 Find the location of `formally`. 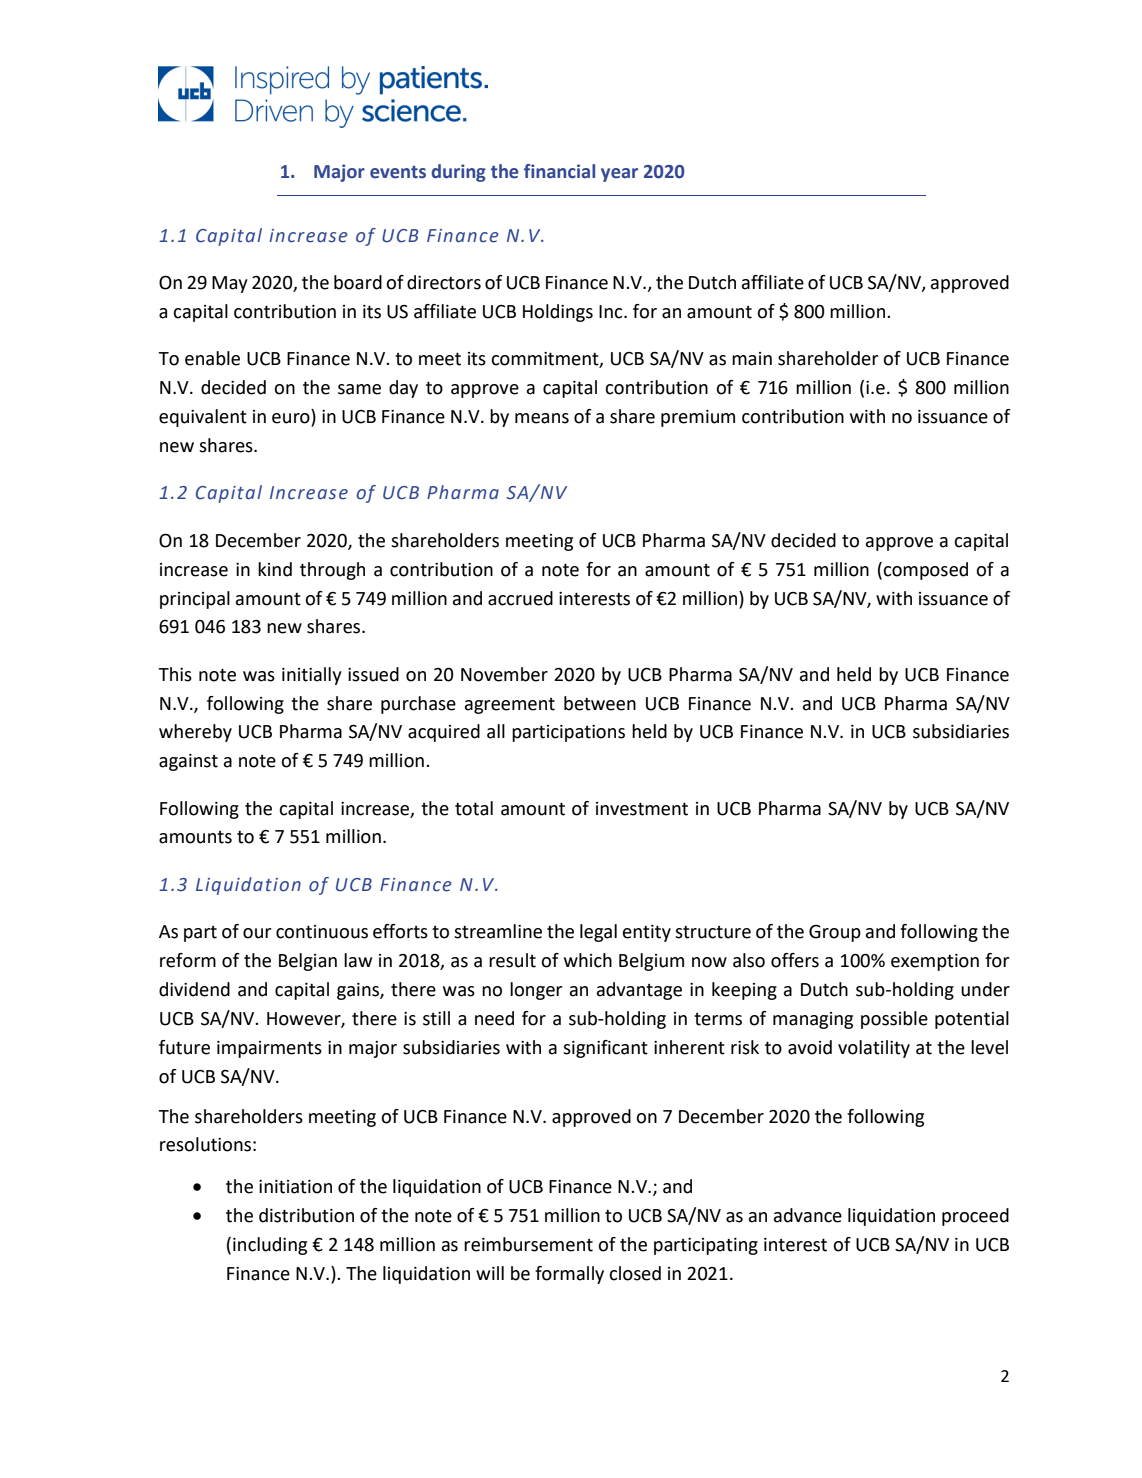

formally is located at coordinates (569, 1275).
